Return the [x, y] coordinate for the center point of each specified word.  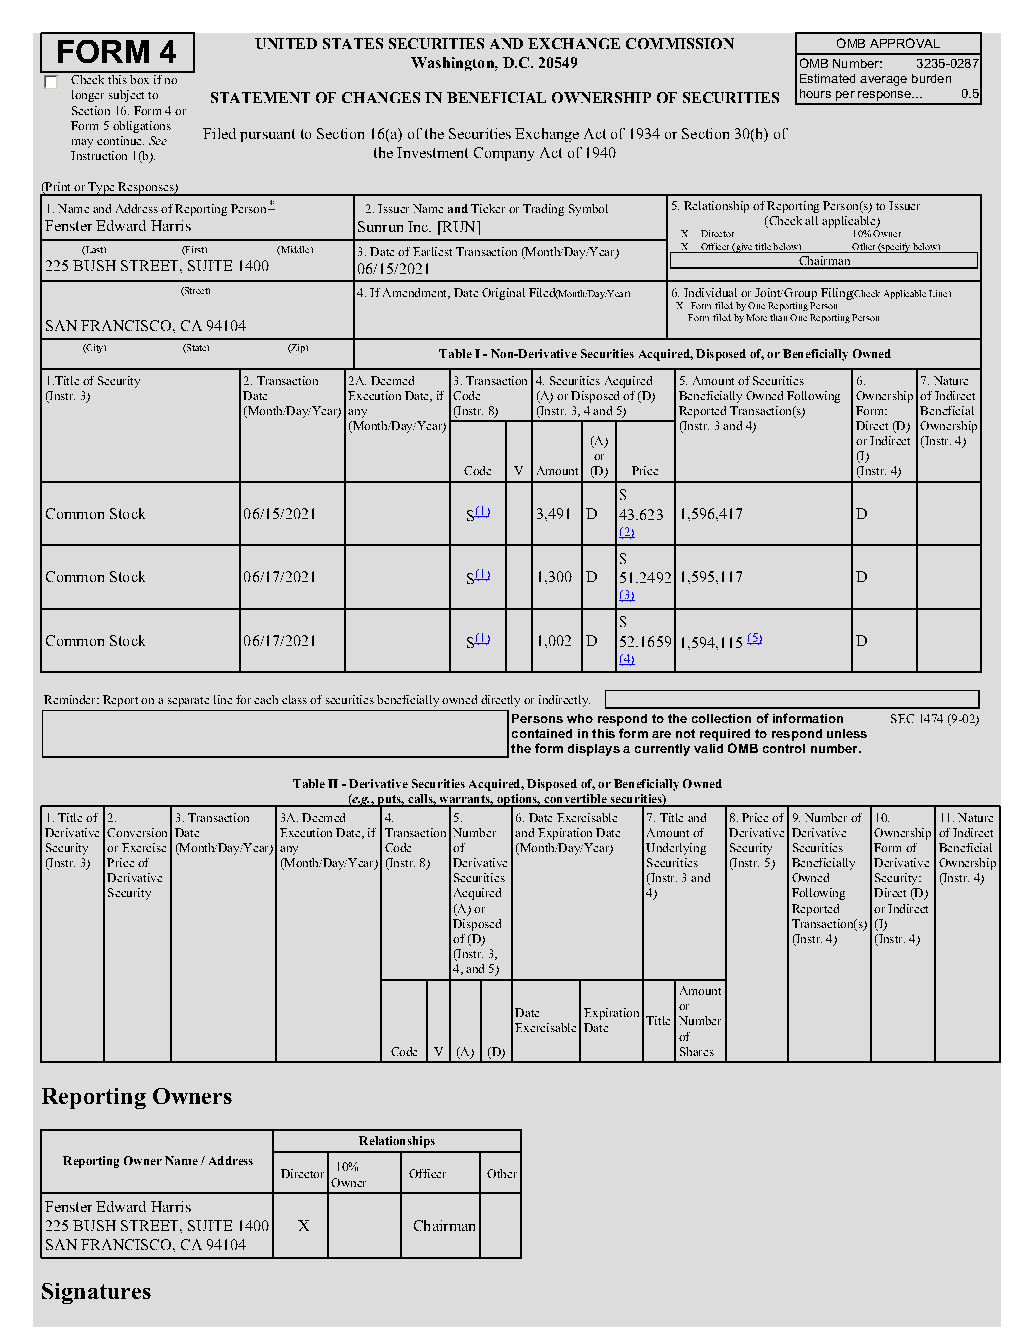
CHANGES [381, 97]
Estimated [827, 78]
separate [188, 702]
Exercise [144, 847]
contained [542, 733]
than [778, 317]
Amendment [416, 293]
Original [503, 294]
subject [126, 96]
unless [847, 733]
